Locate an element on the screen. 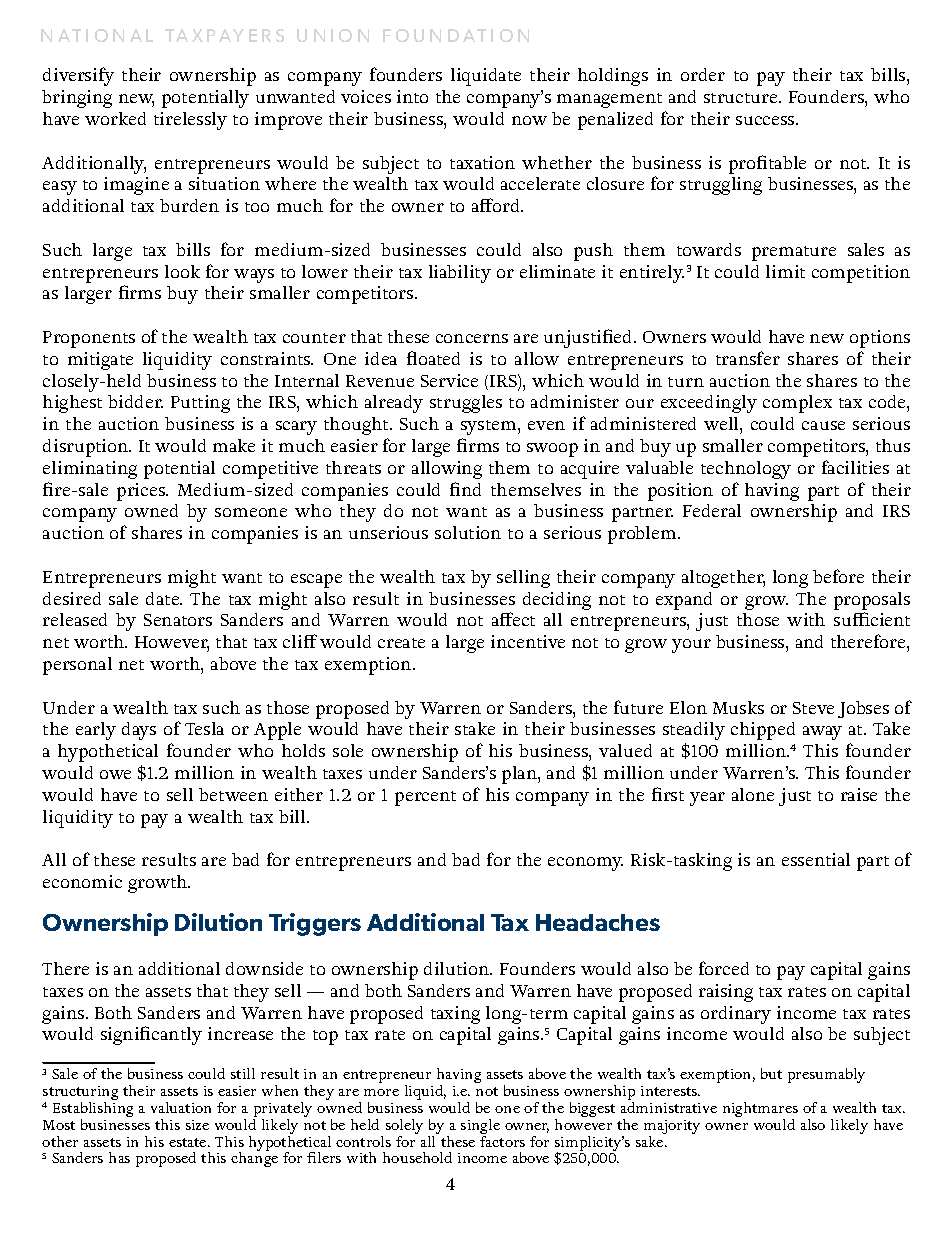 This screenshot has width=952, height=1233. now is located at coordinates (529, 120).
